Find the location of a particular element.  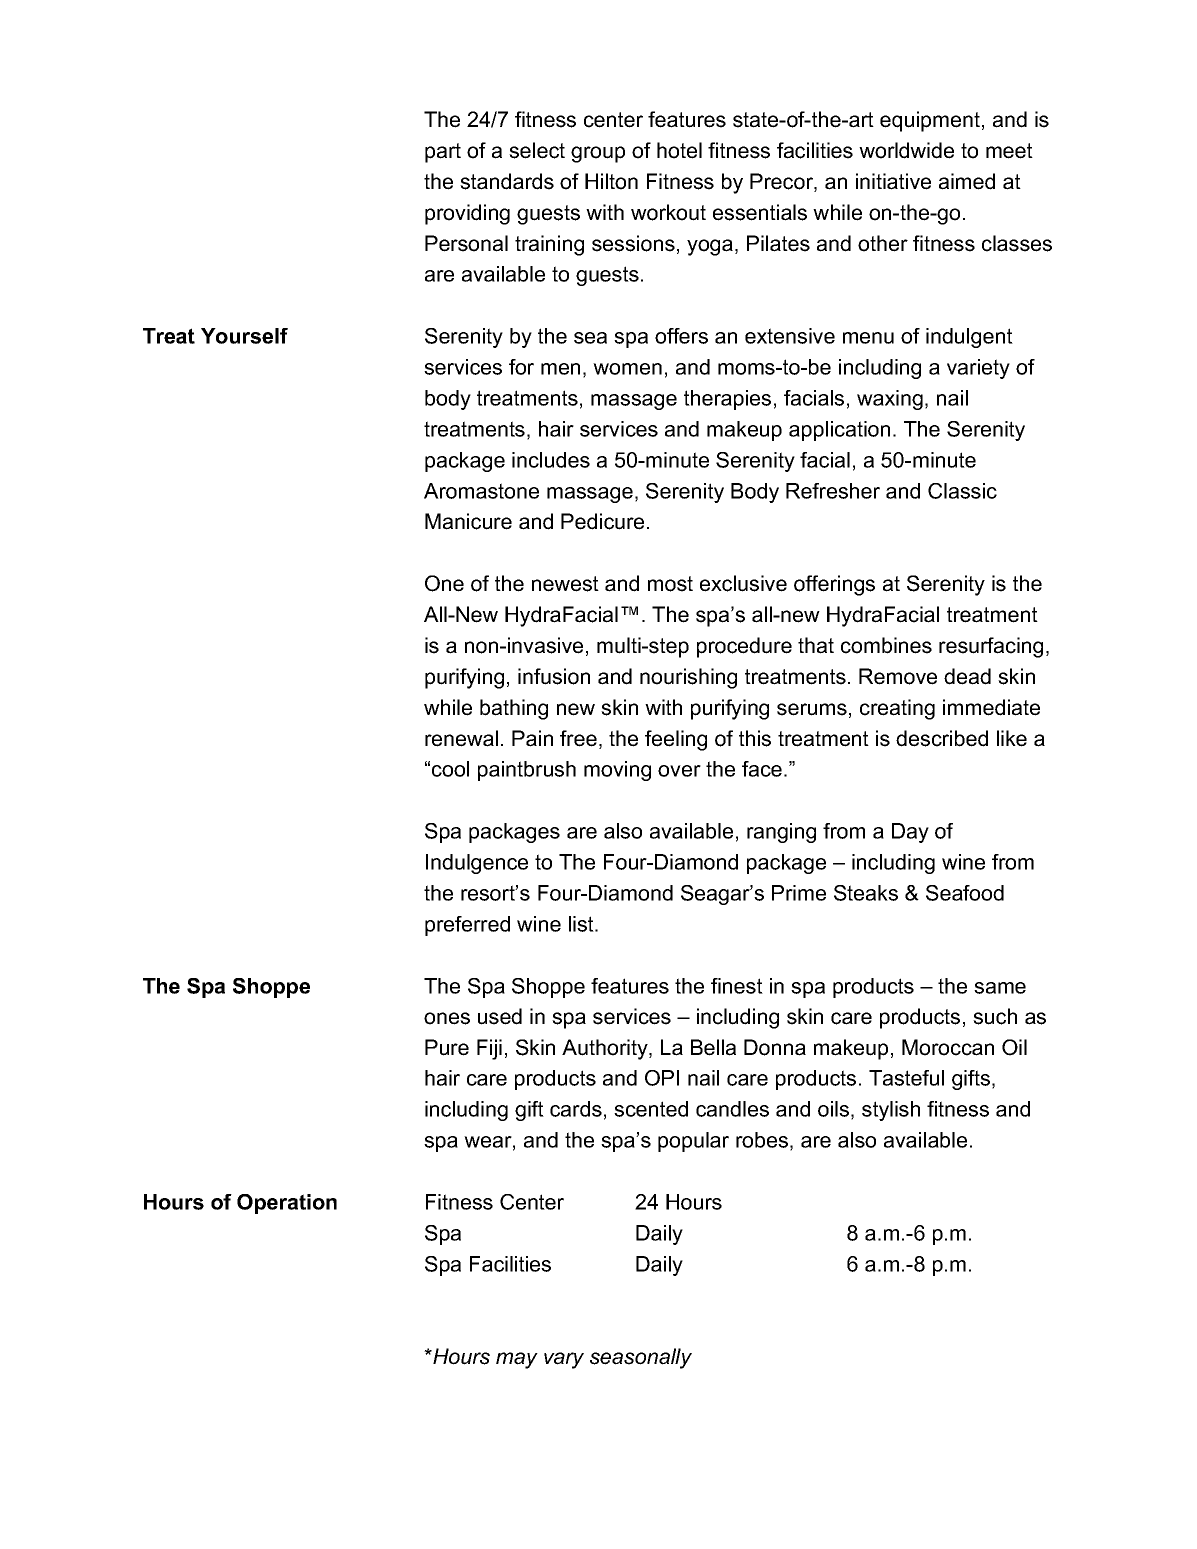

most is located at coordinates (670, 584).
